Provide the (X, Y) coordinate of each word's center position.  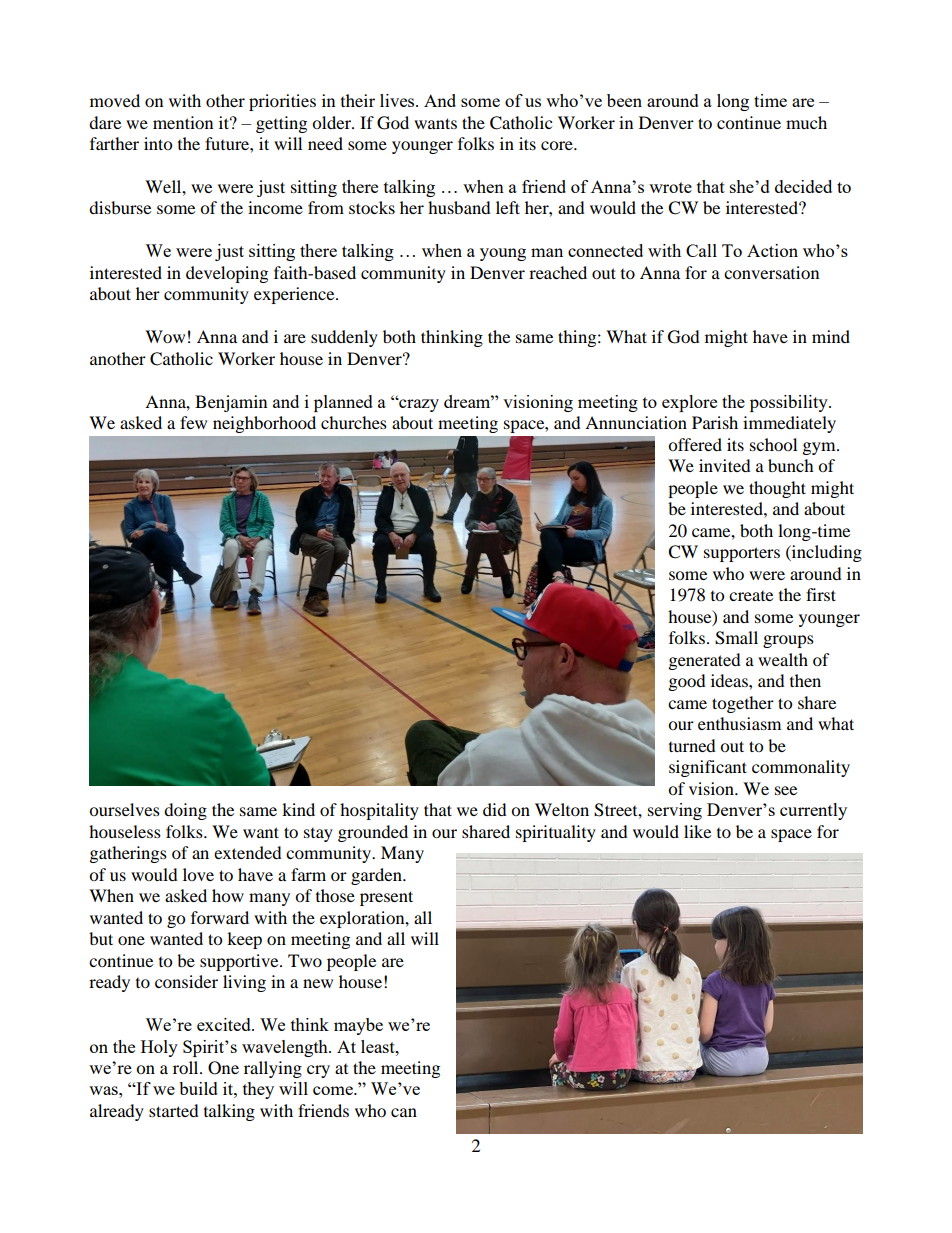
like (697, 831)
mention (183, 122)
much (806, 122)
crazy (418, 405)
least (379, 1046)
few (193, 422)
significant (708, 768)
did (495, 809)
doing (185, 811)
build (198, 1088)
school (773, 444)
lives (398, 100)
